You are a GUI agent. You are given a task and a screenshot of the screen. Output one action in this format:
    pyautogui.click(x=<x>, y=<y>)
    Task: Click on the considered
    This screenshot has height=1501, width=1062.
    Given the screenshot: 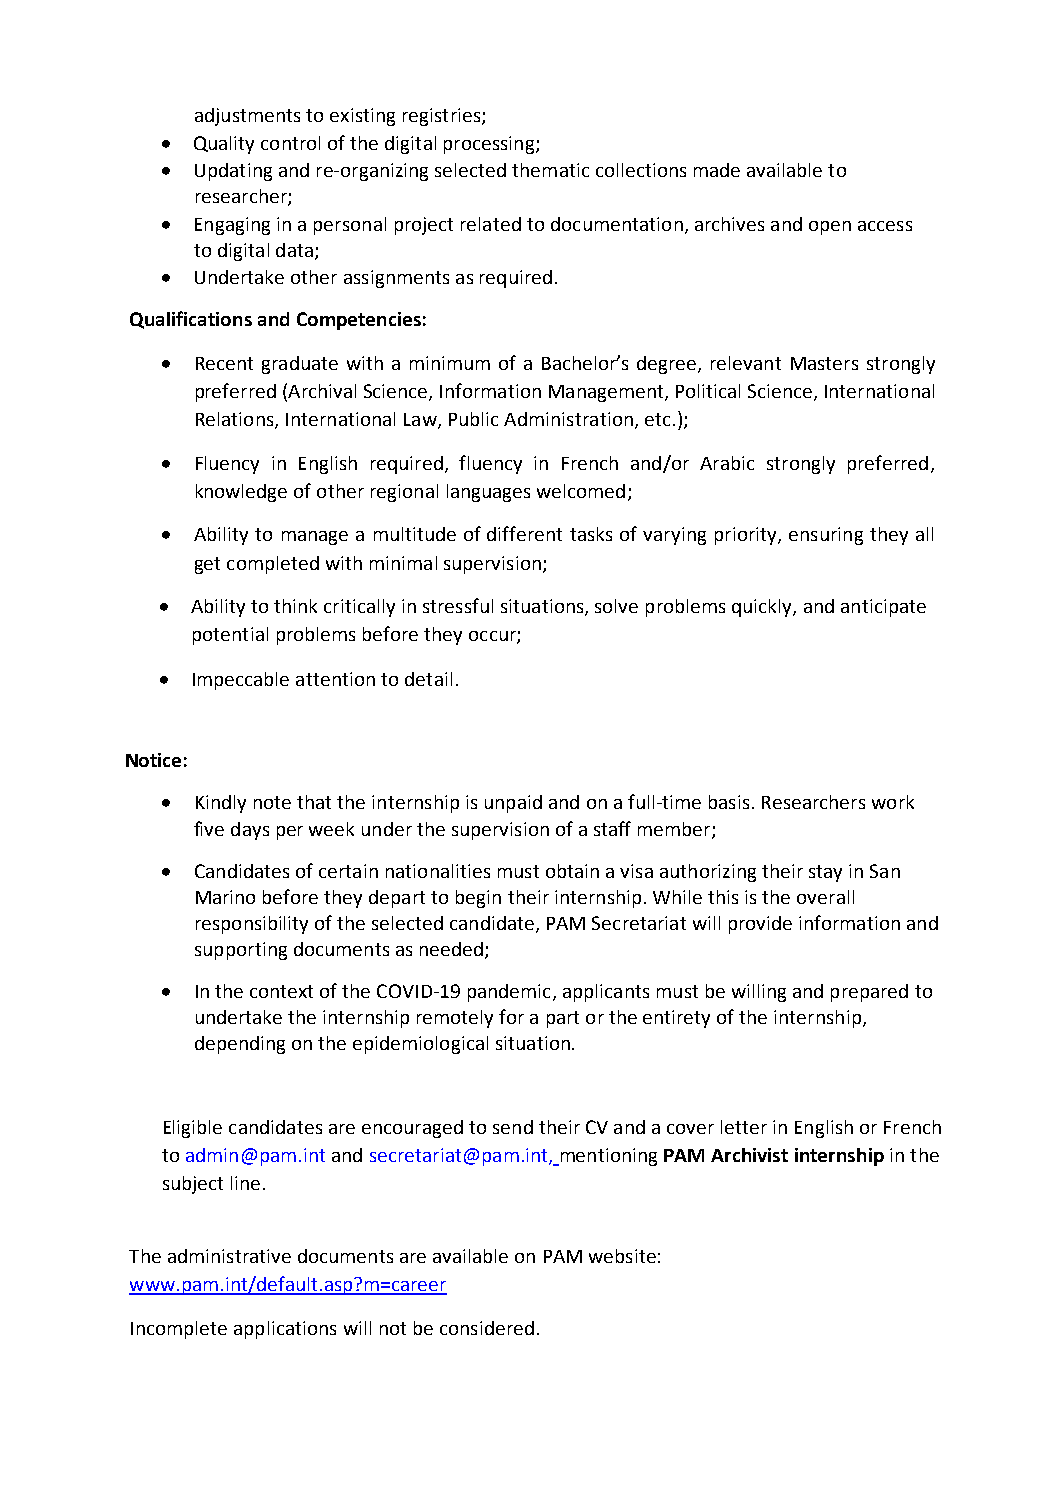 What is the action you would take?
    pyautogui.click(x=487, y=1328)
